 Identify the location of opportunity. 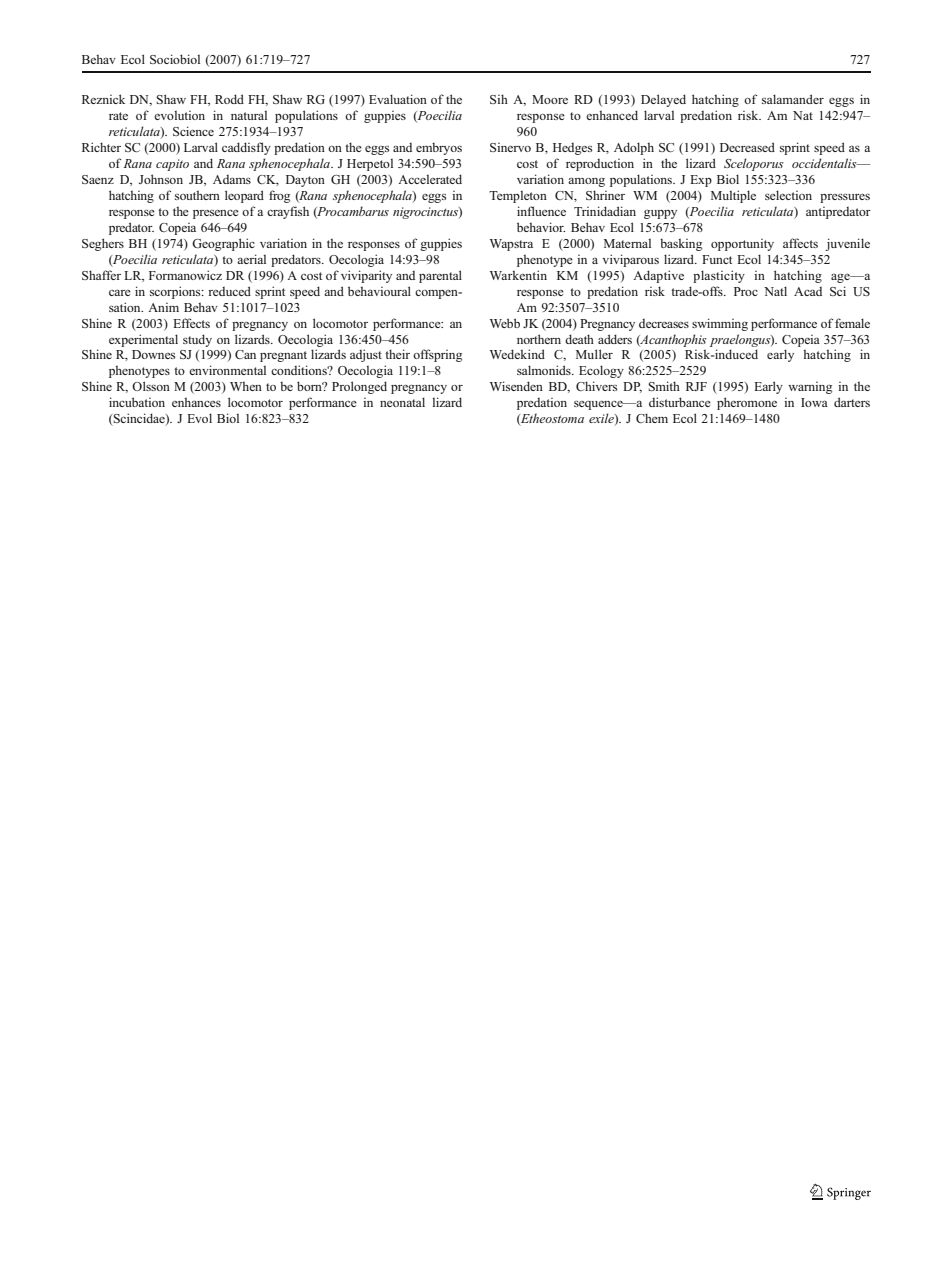
(742, 245).
